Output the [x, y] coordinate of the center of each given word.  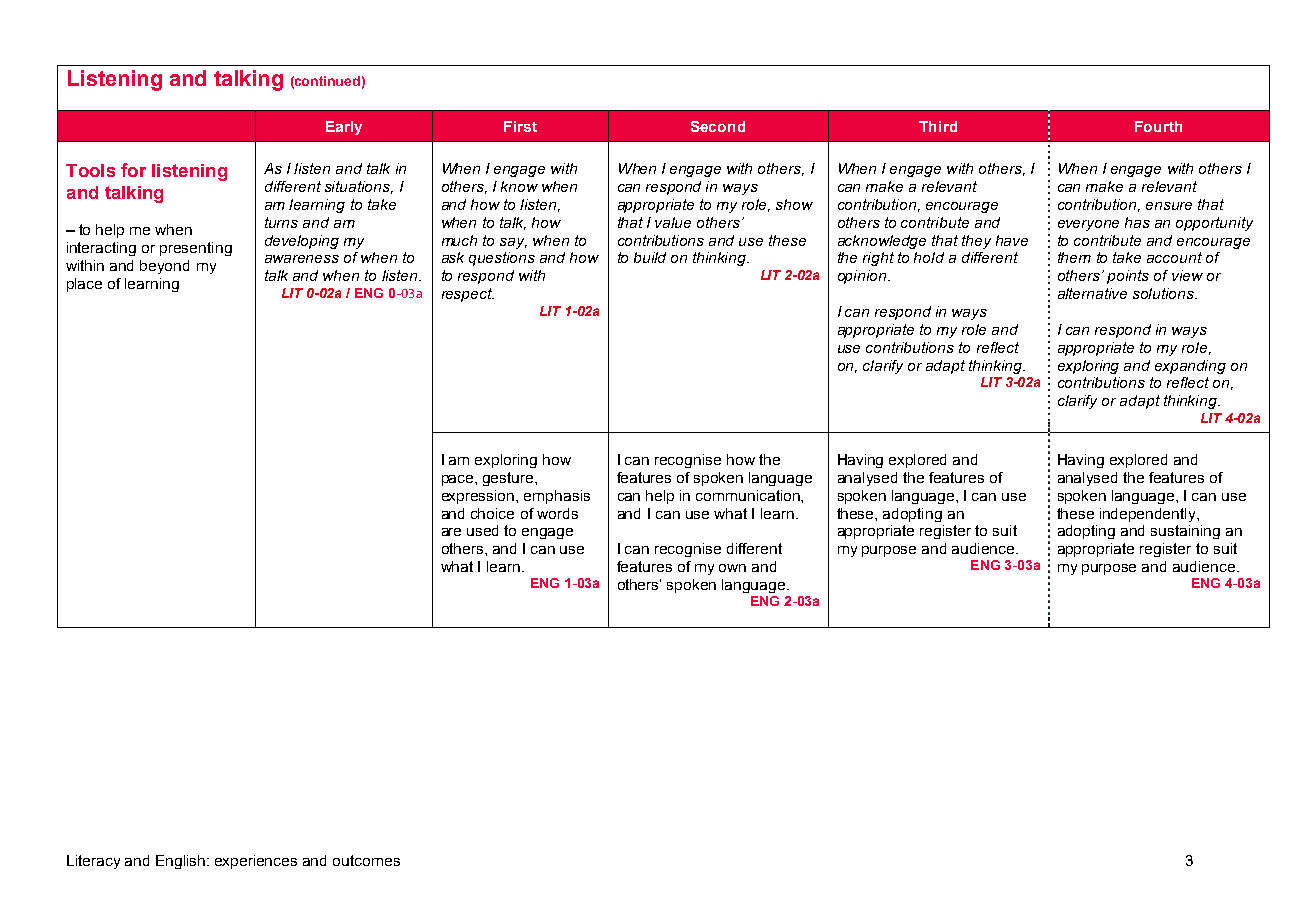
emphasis [557, 497]
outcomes [366, 860]
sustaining [1185, 532]
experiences [256, 862]
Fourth [1158, 126]
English [180, 862]
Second [718, 126]
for [133, 170]
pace [459, 480]
